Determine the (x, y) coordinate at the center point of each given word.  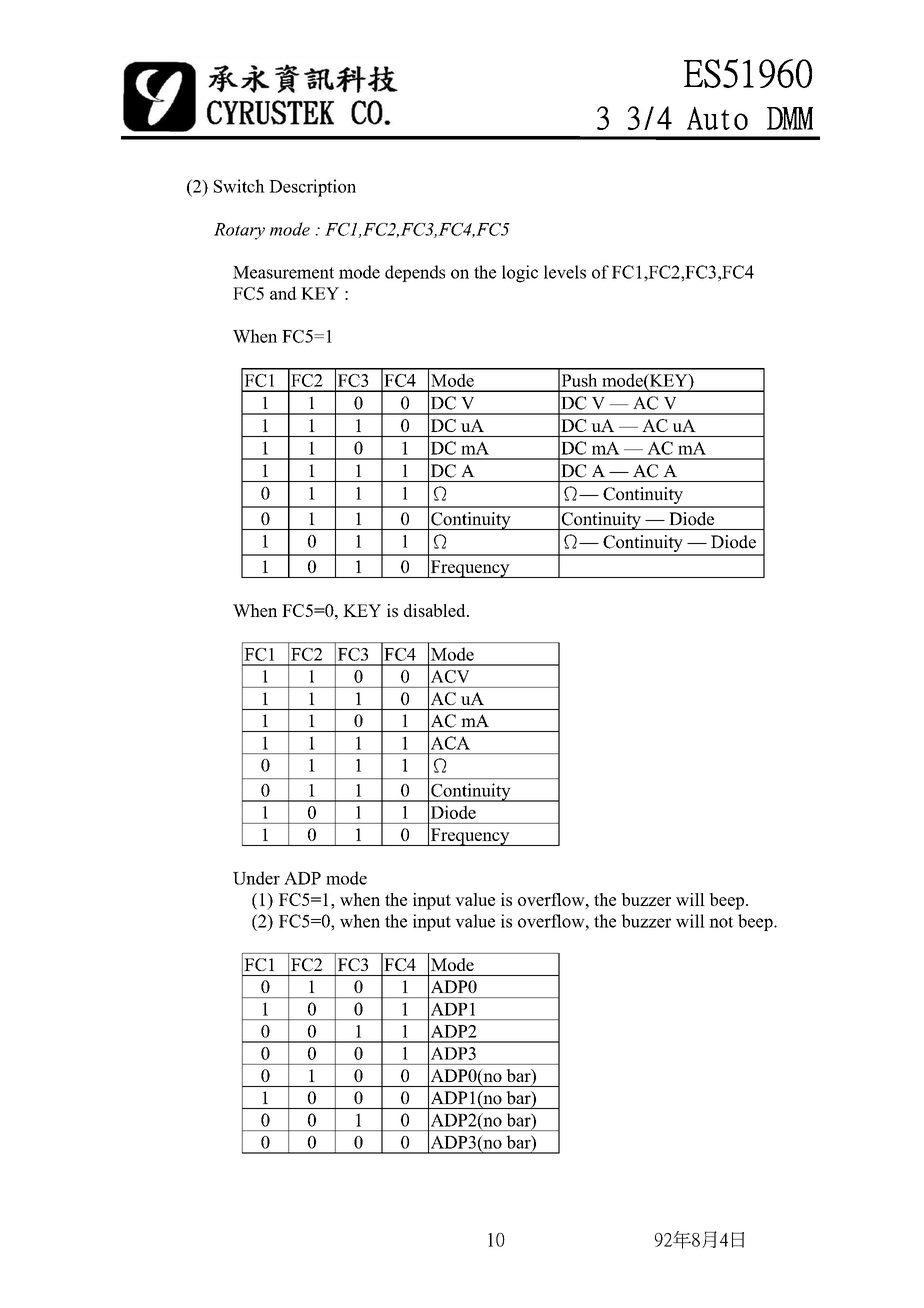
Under (256, 878)
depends (415, 273)
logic (520, 274)
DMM (790, 118)
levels (565, 272)
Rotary (239, 231)
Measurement (283, 272)
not (721, 922)
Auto (717, 118)
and (283, 293)
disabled (436, 610)
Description (312, 188)
